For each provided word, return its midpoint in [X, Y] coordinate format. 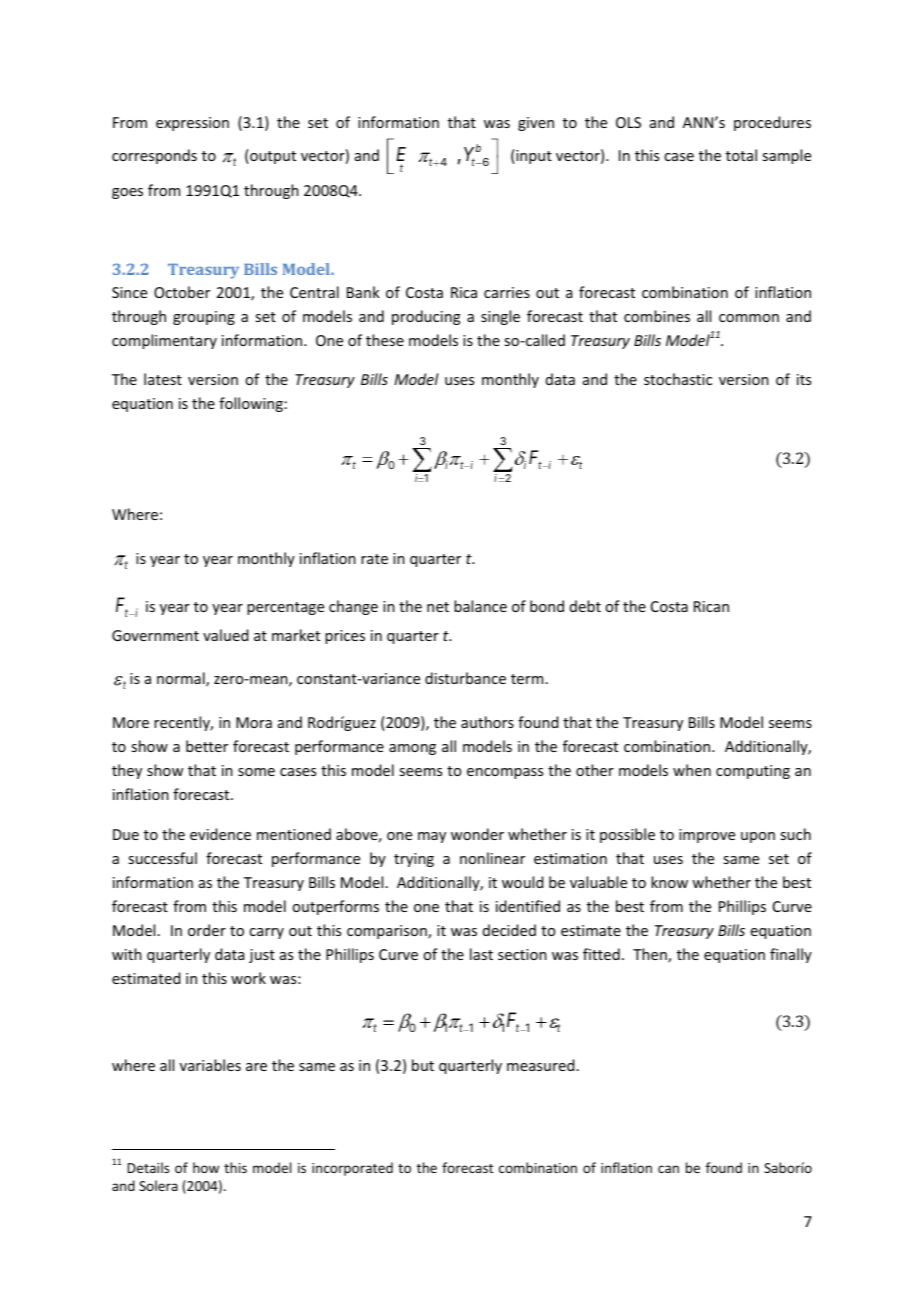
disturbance [465, 678]
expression [192, 124]
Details [148, 1167]
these [385, 340]
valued [225, 635]
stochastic [678, 379]
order [207, 930]
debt [585, 606]
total [741, 155]
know [669, 882]
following [251, 404]
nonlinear [492, 858]
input [533, 156]
